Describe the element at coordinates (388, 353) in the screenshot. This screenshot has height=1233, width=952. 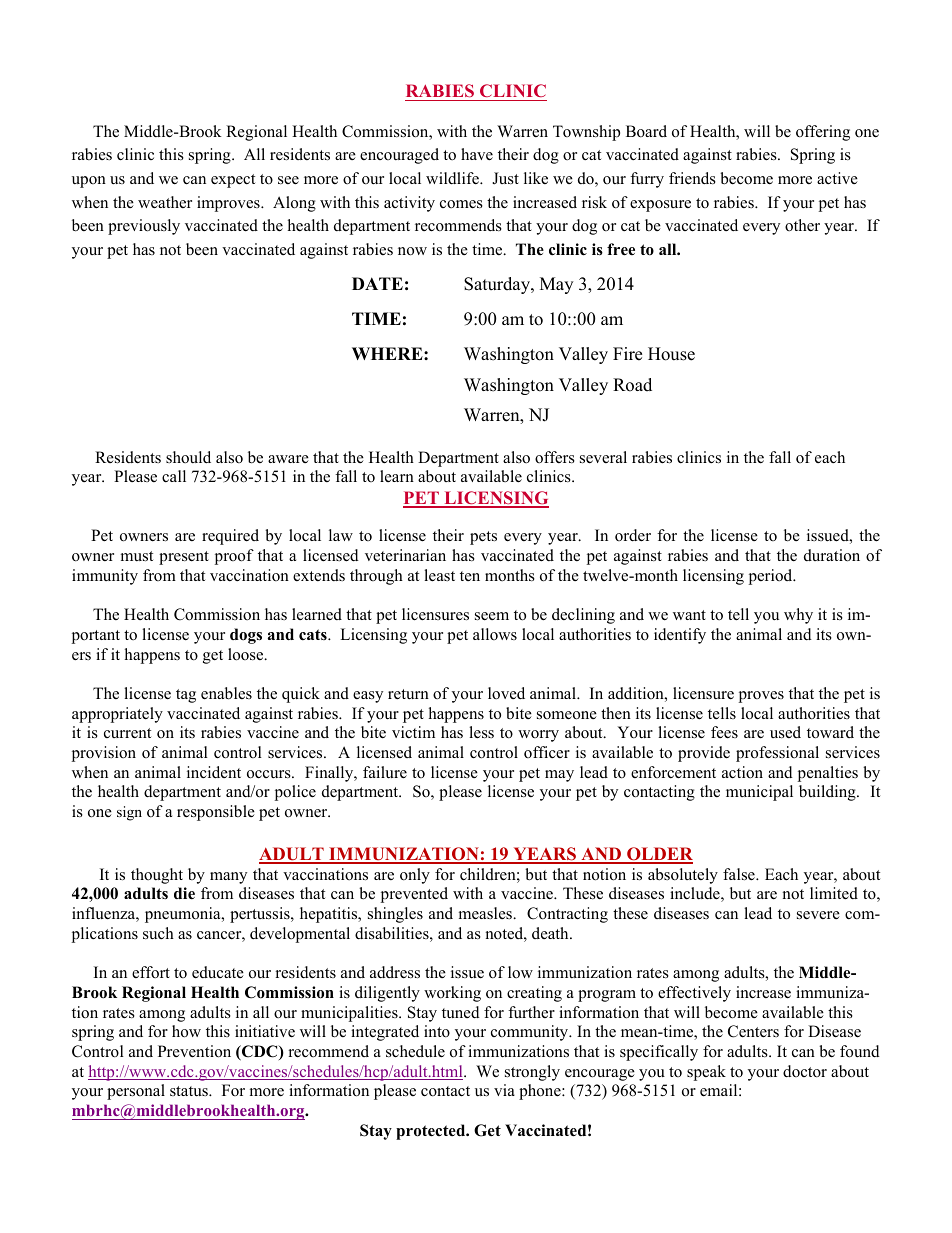
I see `WHERE` at that location.
